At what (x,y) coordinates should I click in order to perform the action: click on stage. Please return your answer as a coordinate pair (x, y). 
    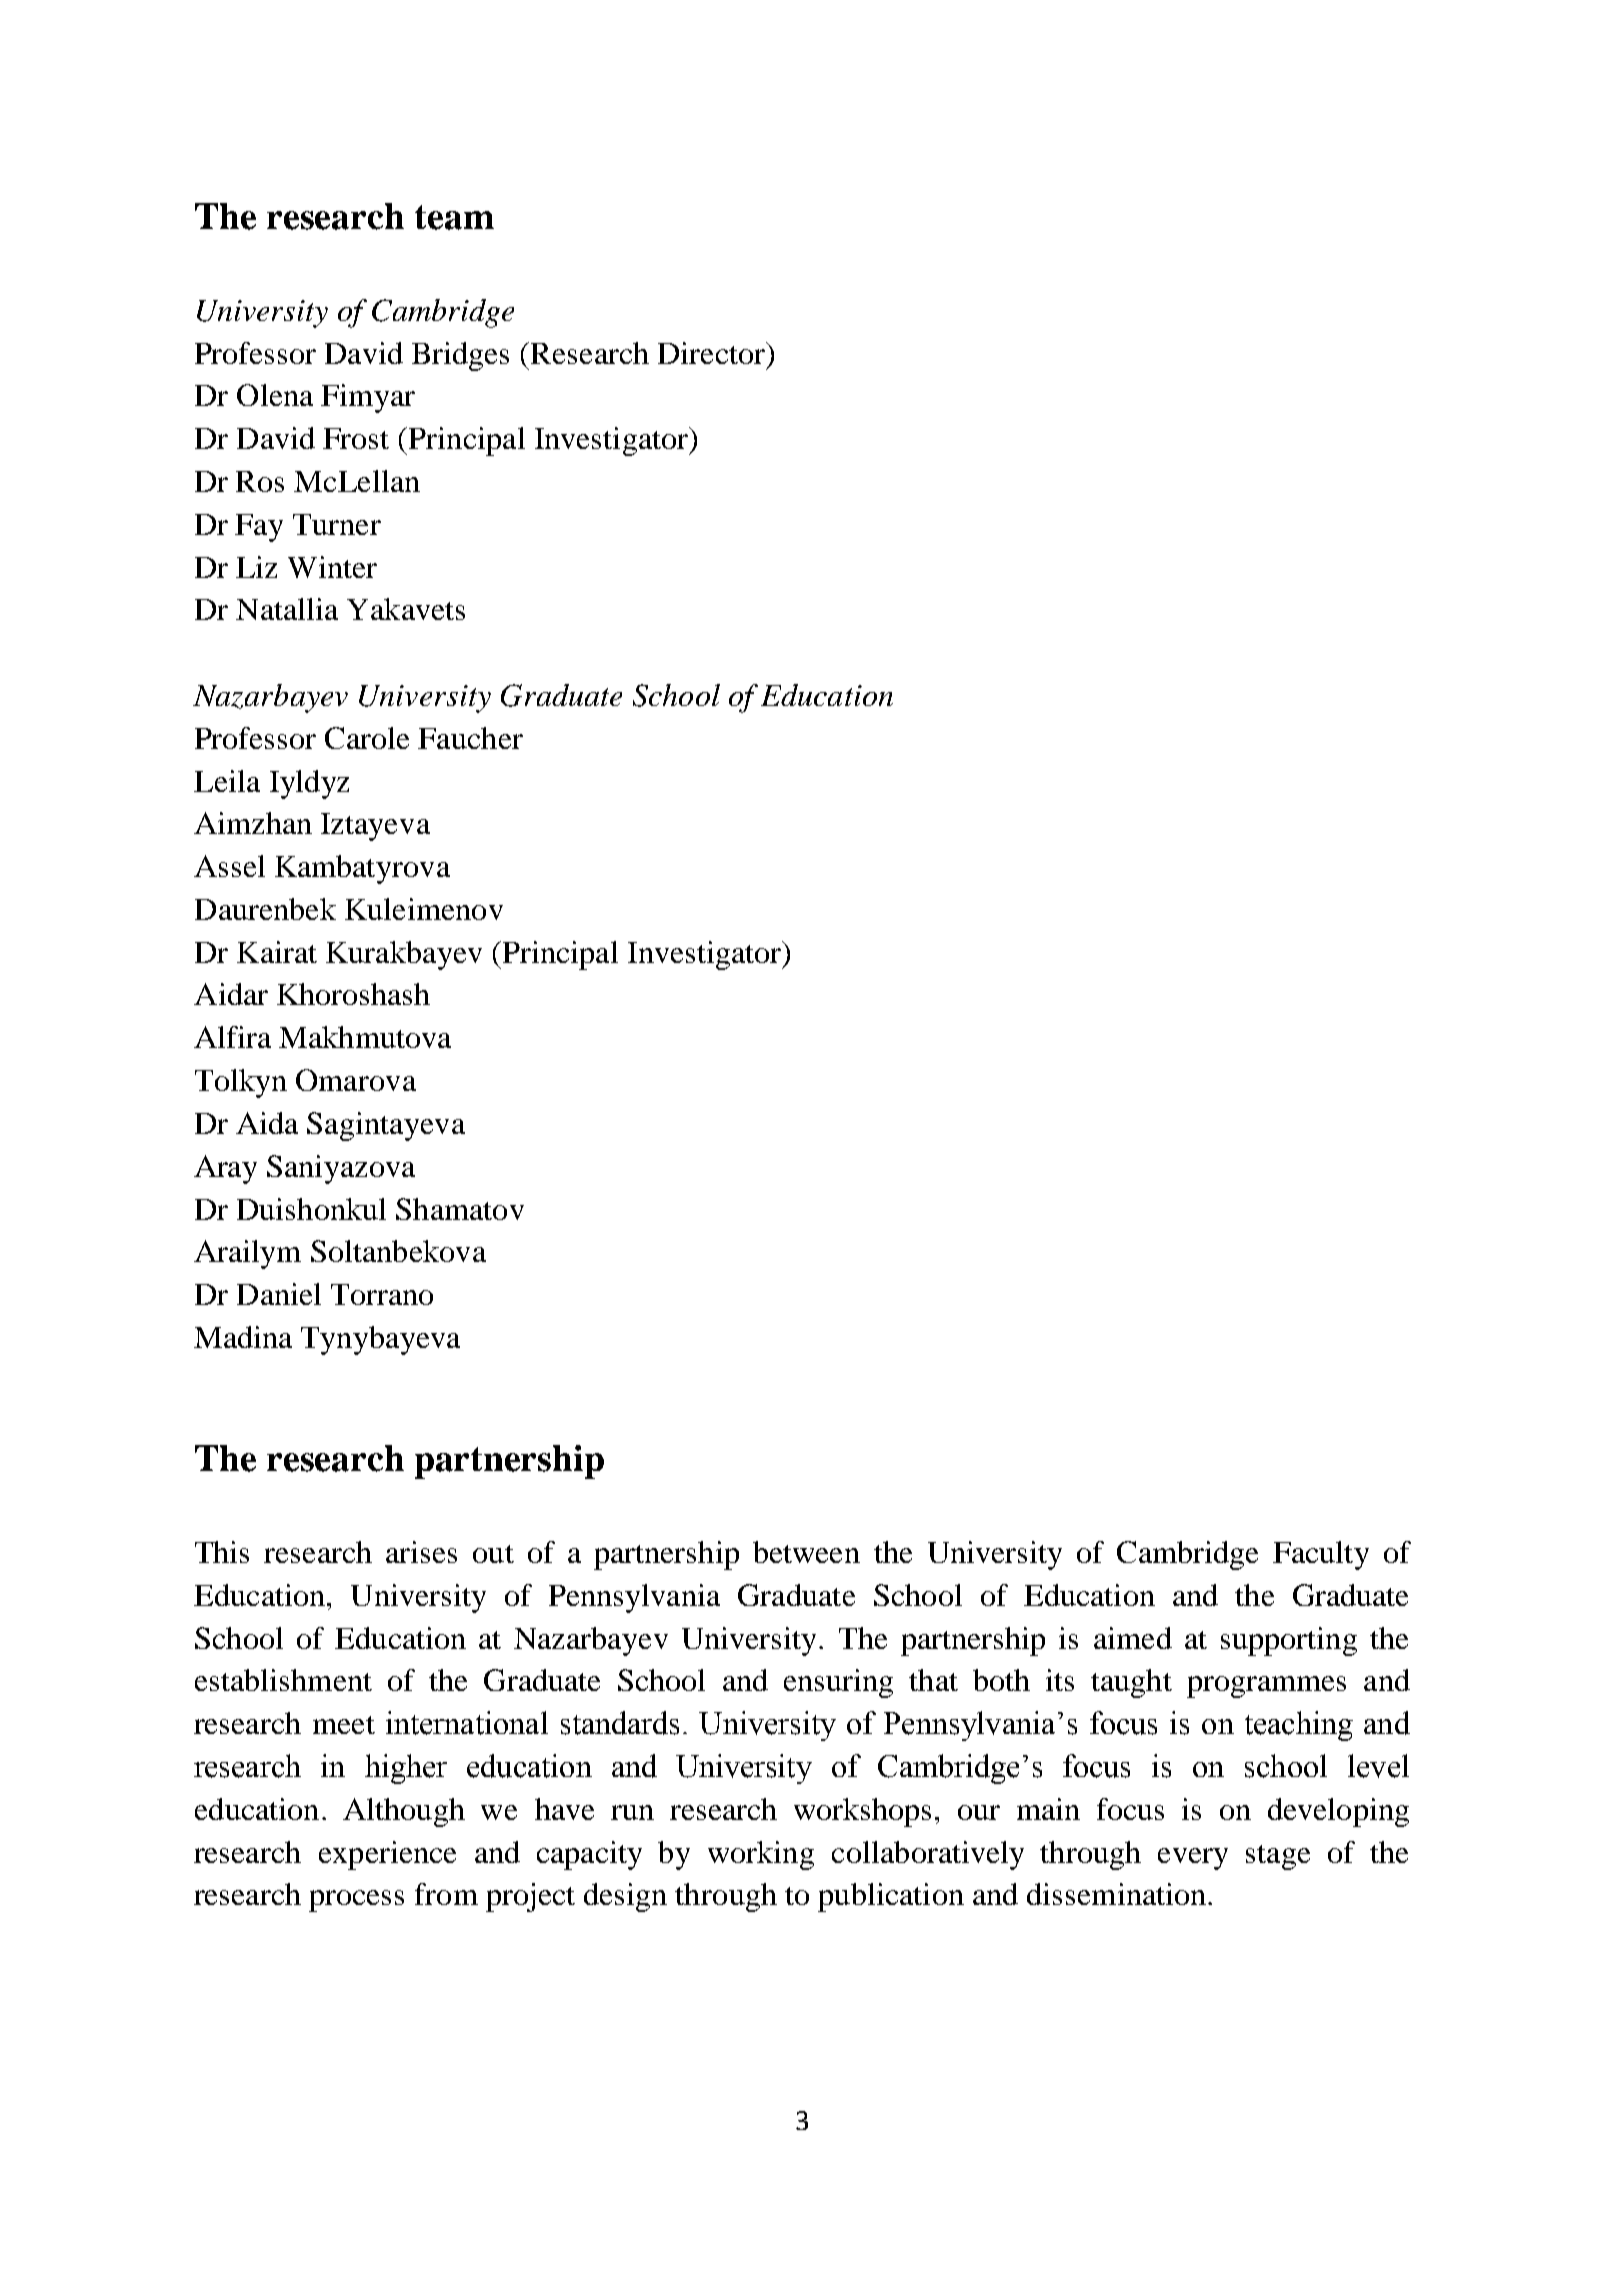
    Looking at the image, I should click on (1278, 1857).
